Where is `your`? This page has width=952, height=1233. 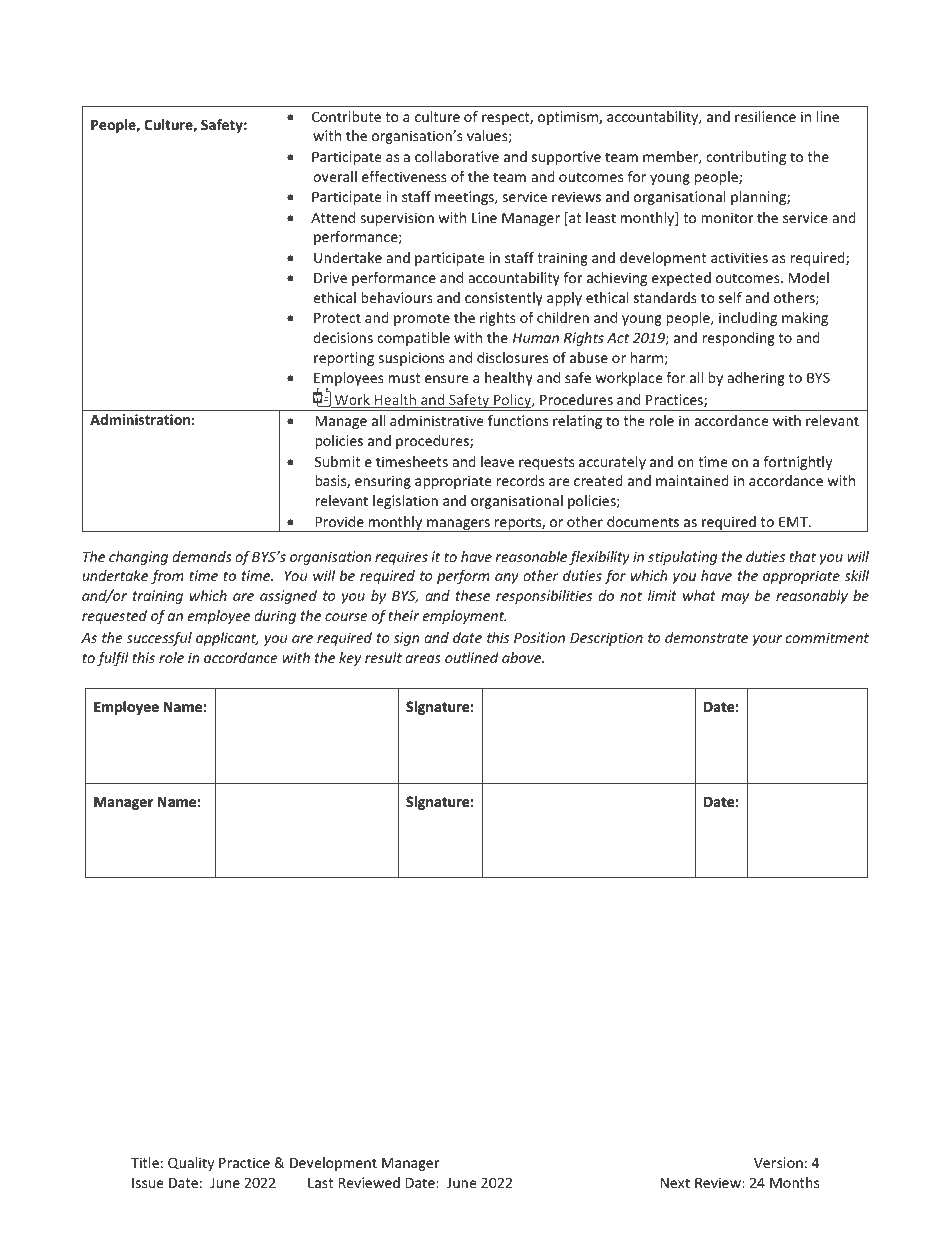 your is located at coordinates (767, 640).
